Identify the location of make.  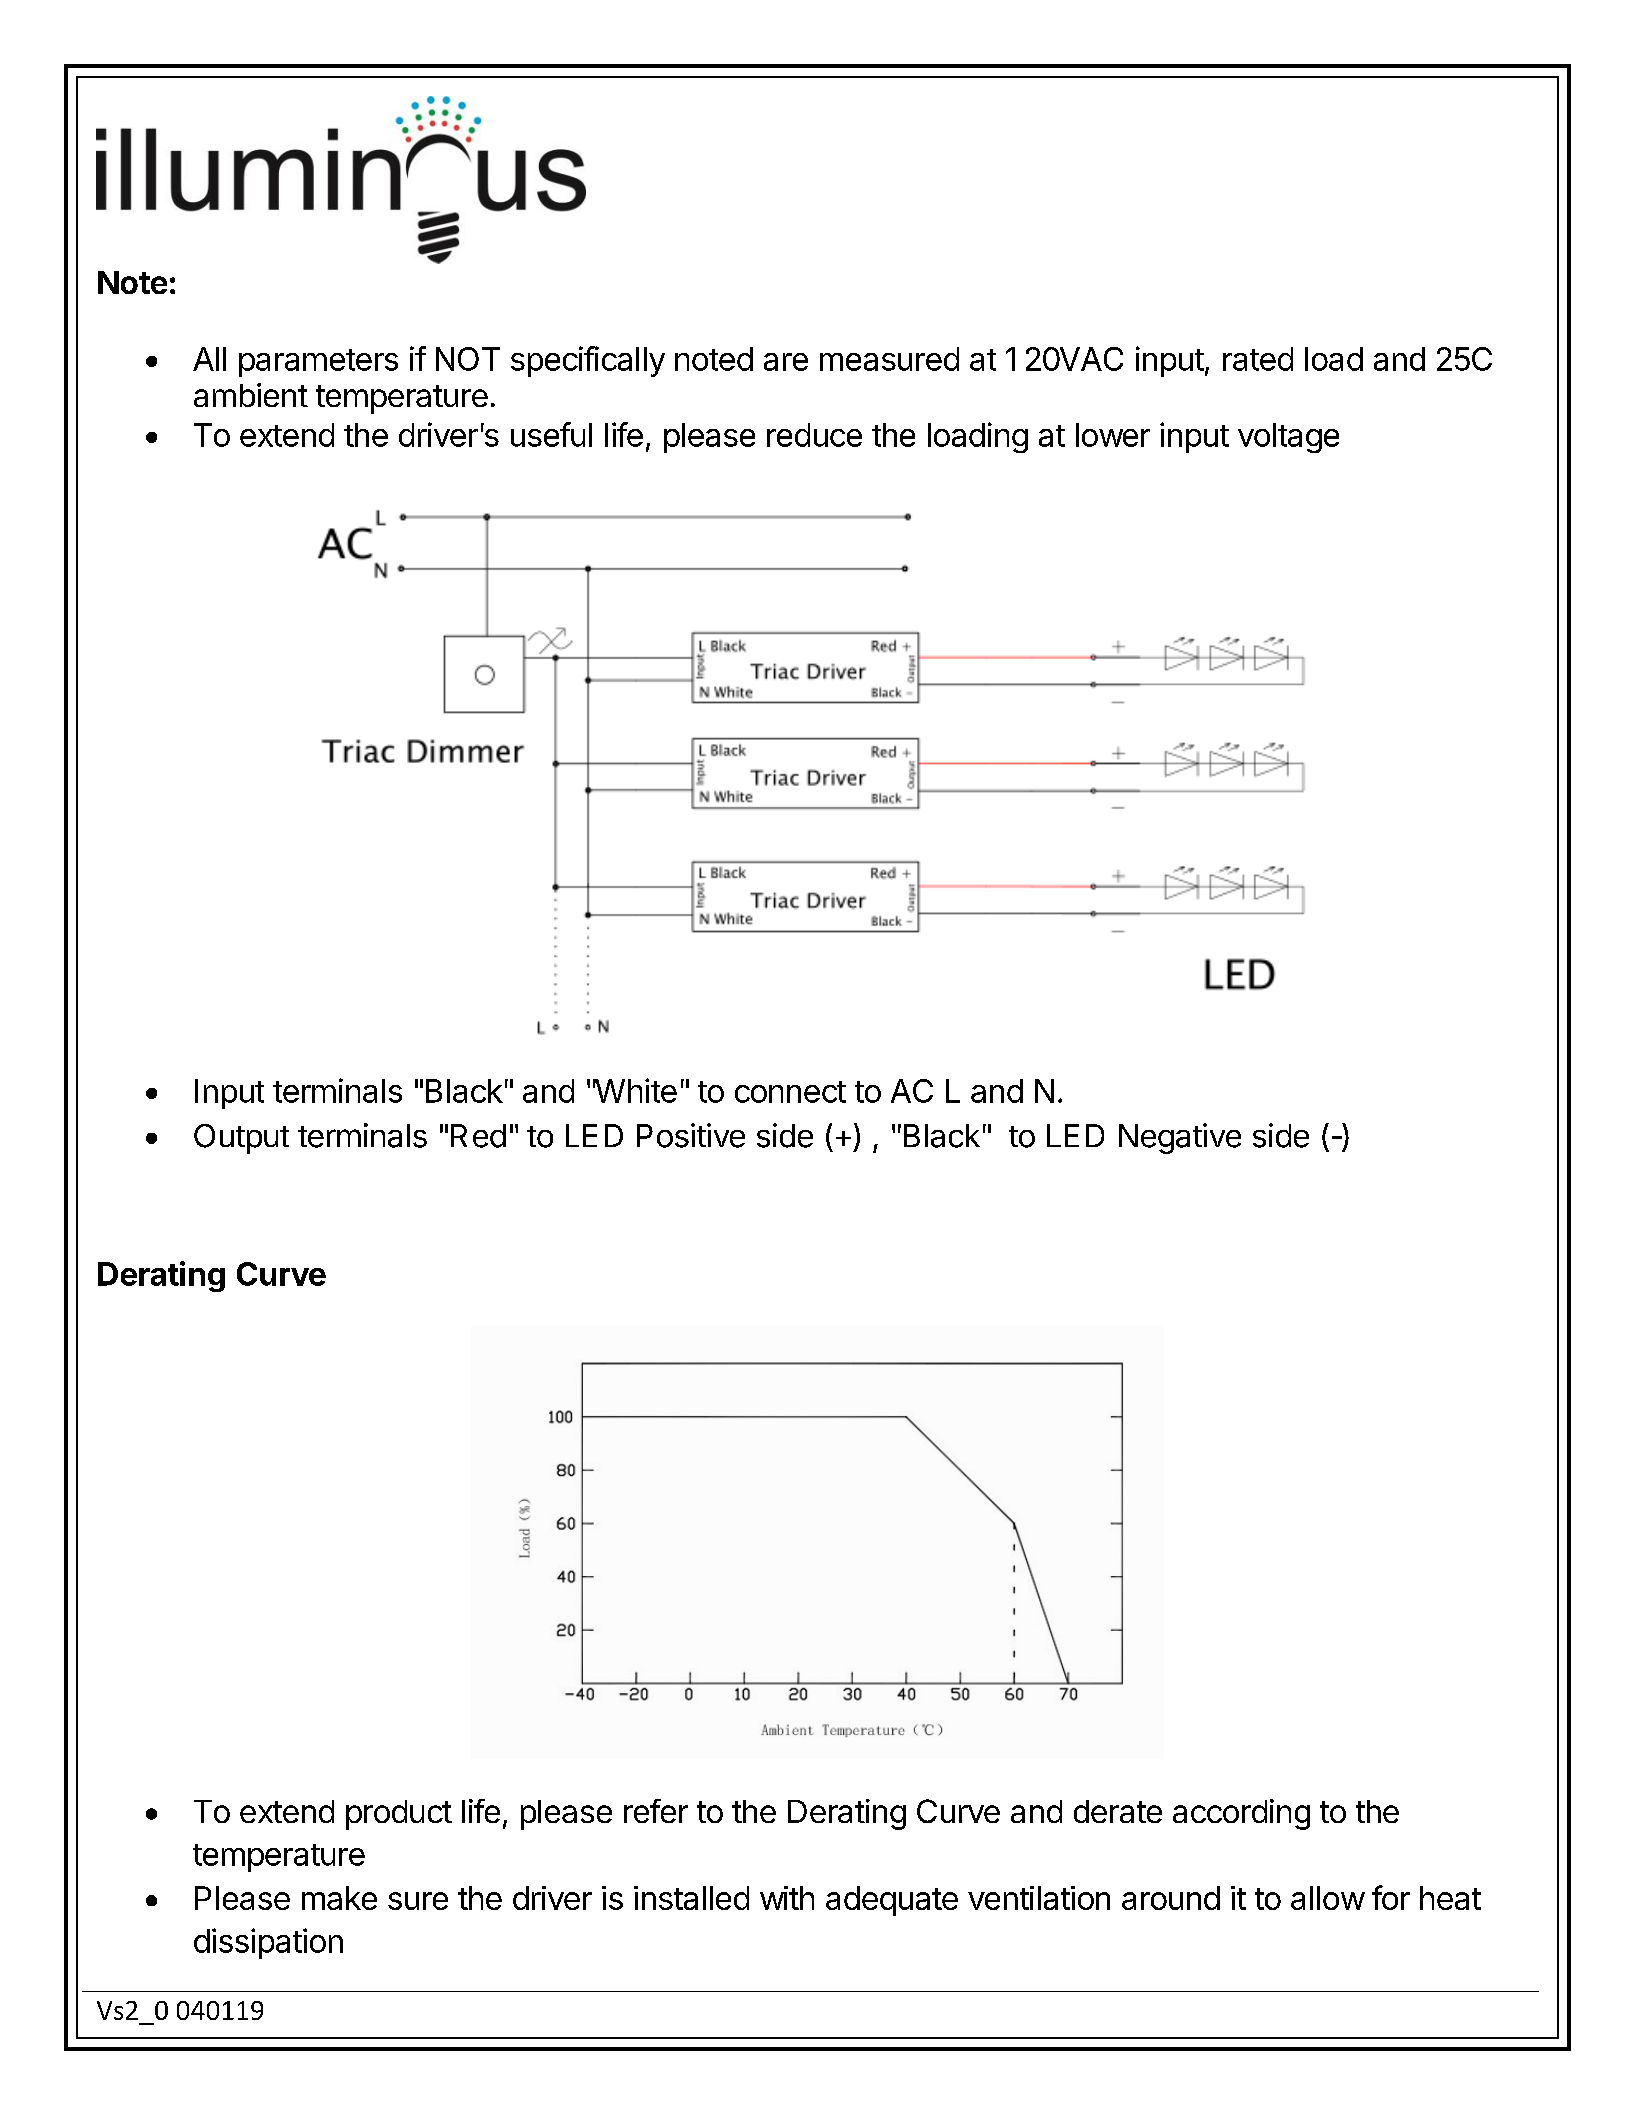
(339, 1898).
